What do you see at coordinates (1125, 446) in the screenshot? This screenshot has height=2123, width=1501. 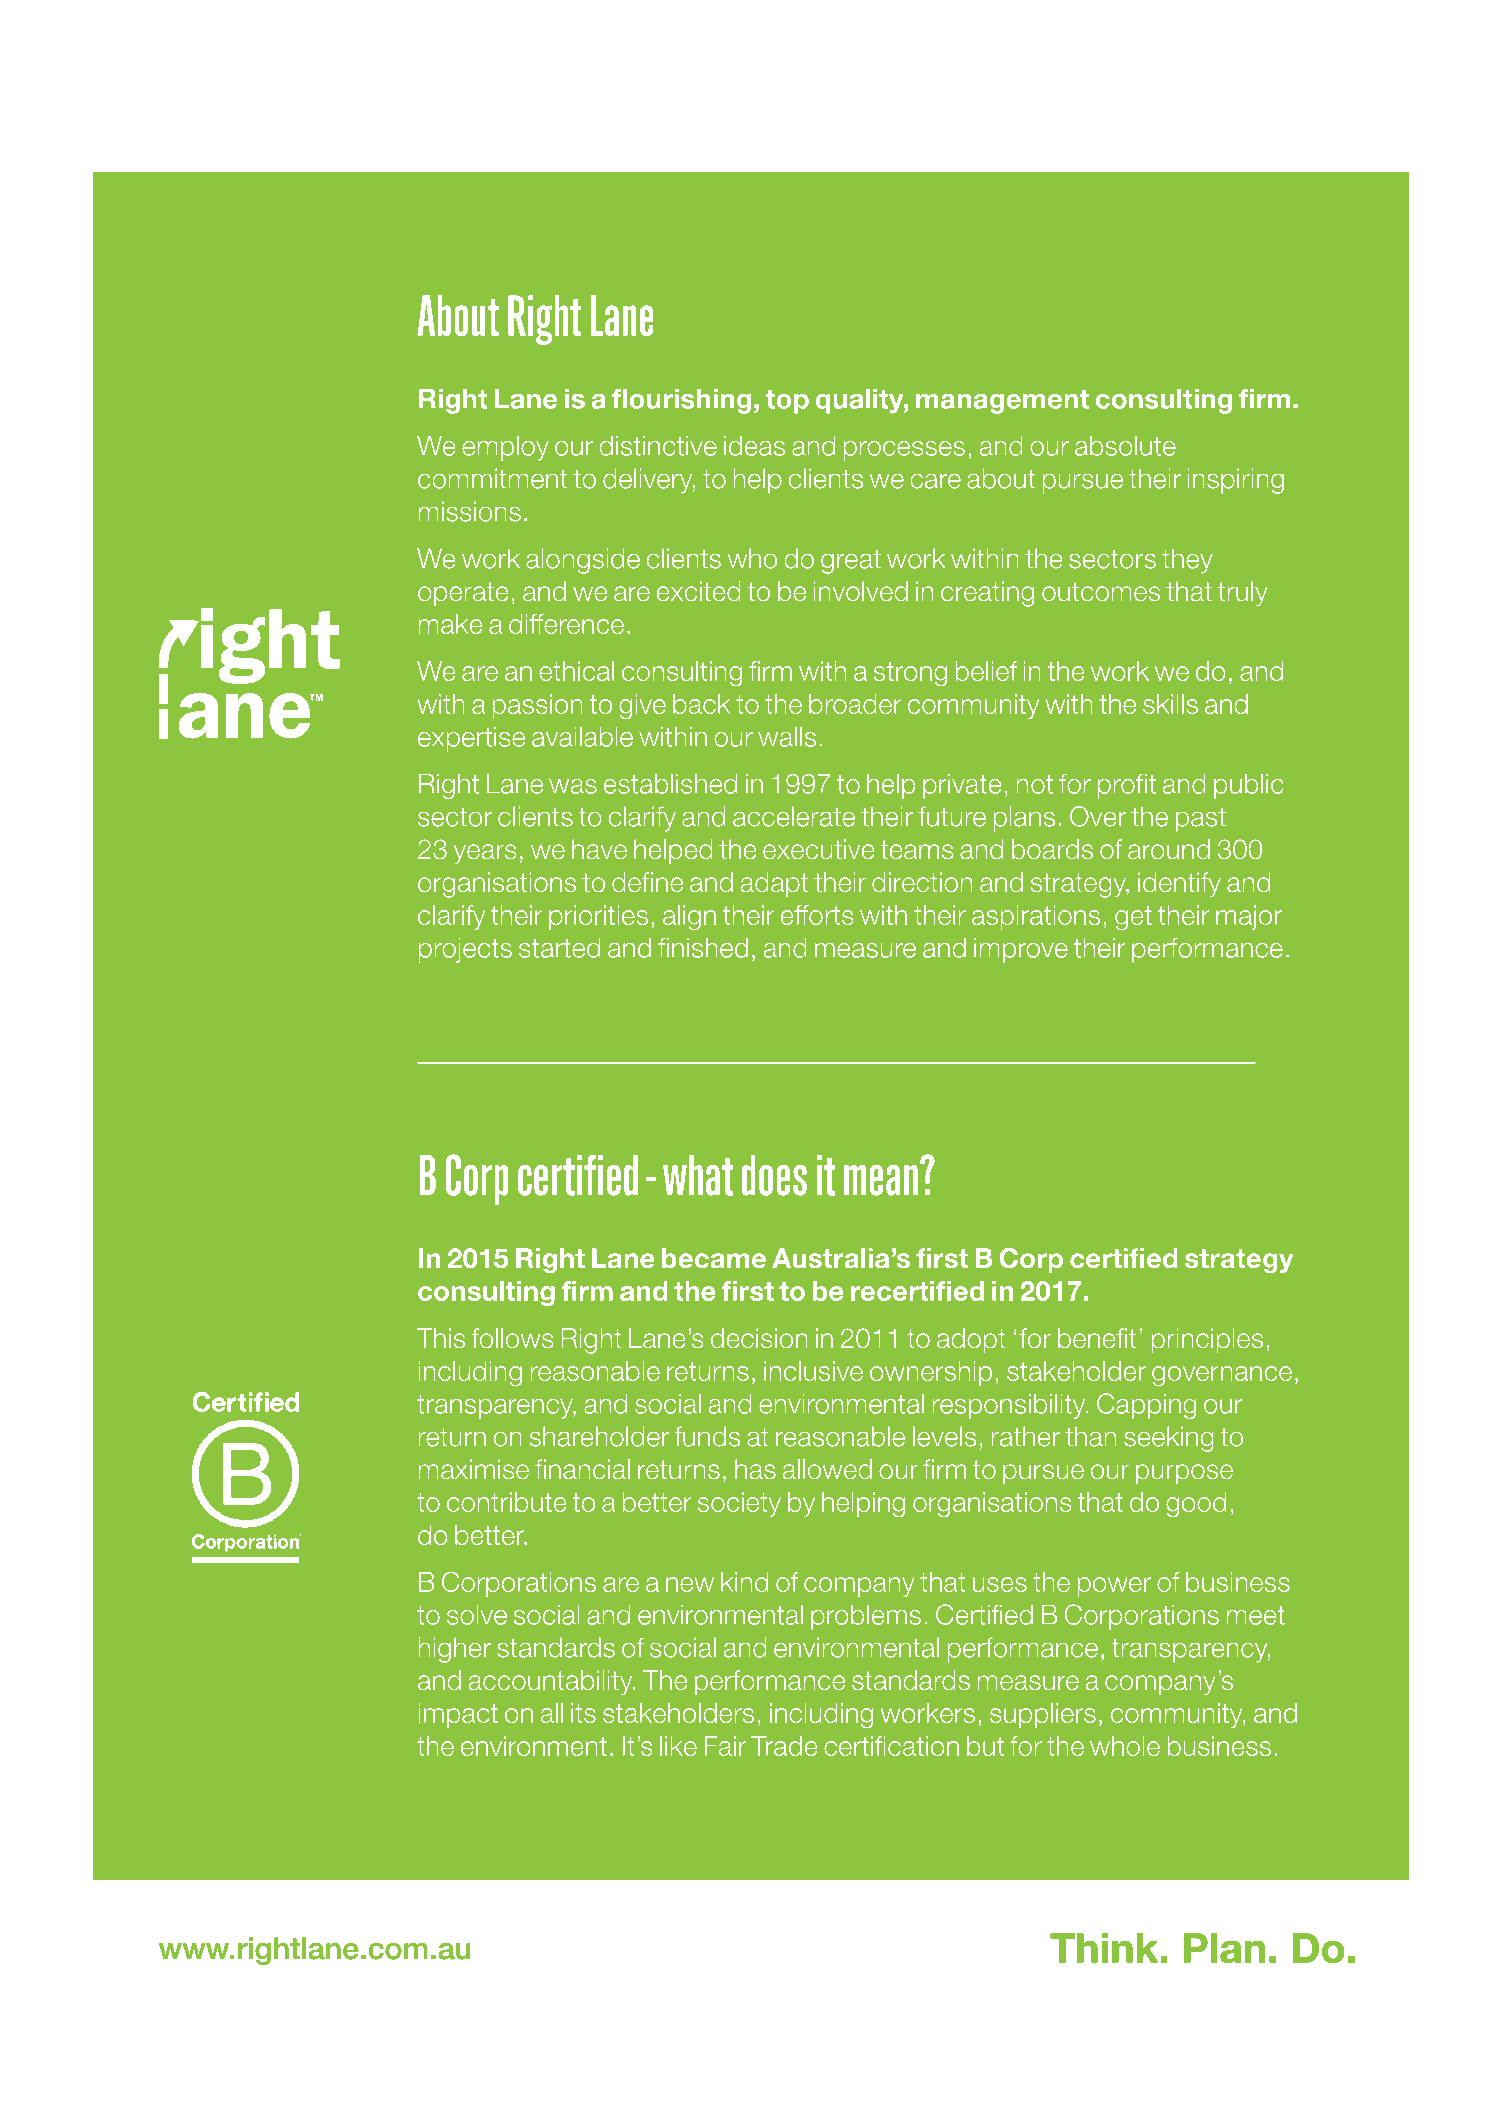 I see `absolute` at bounding box center [1125, 446].
